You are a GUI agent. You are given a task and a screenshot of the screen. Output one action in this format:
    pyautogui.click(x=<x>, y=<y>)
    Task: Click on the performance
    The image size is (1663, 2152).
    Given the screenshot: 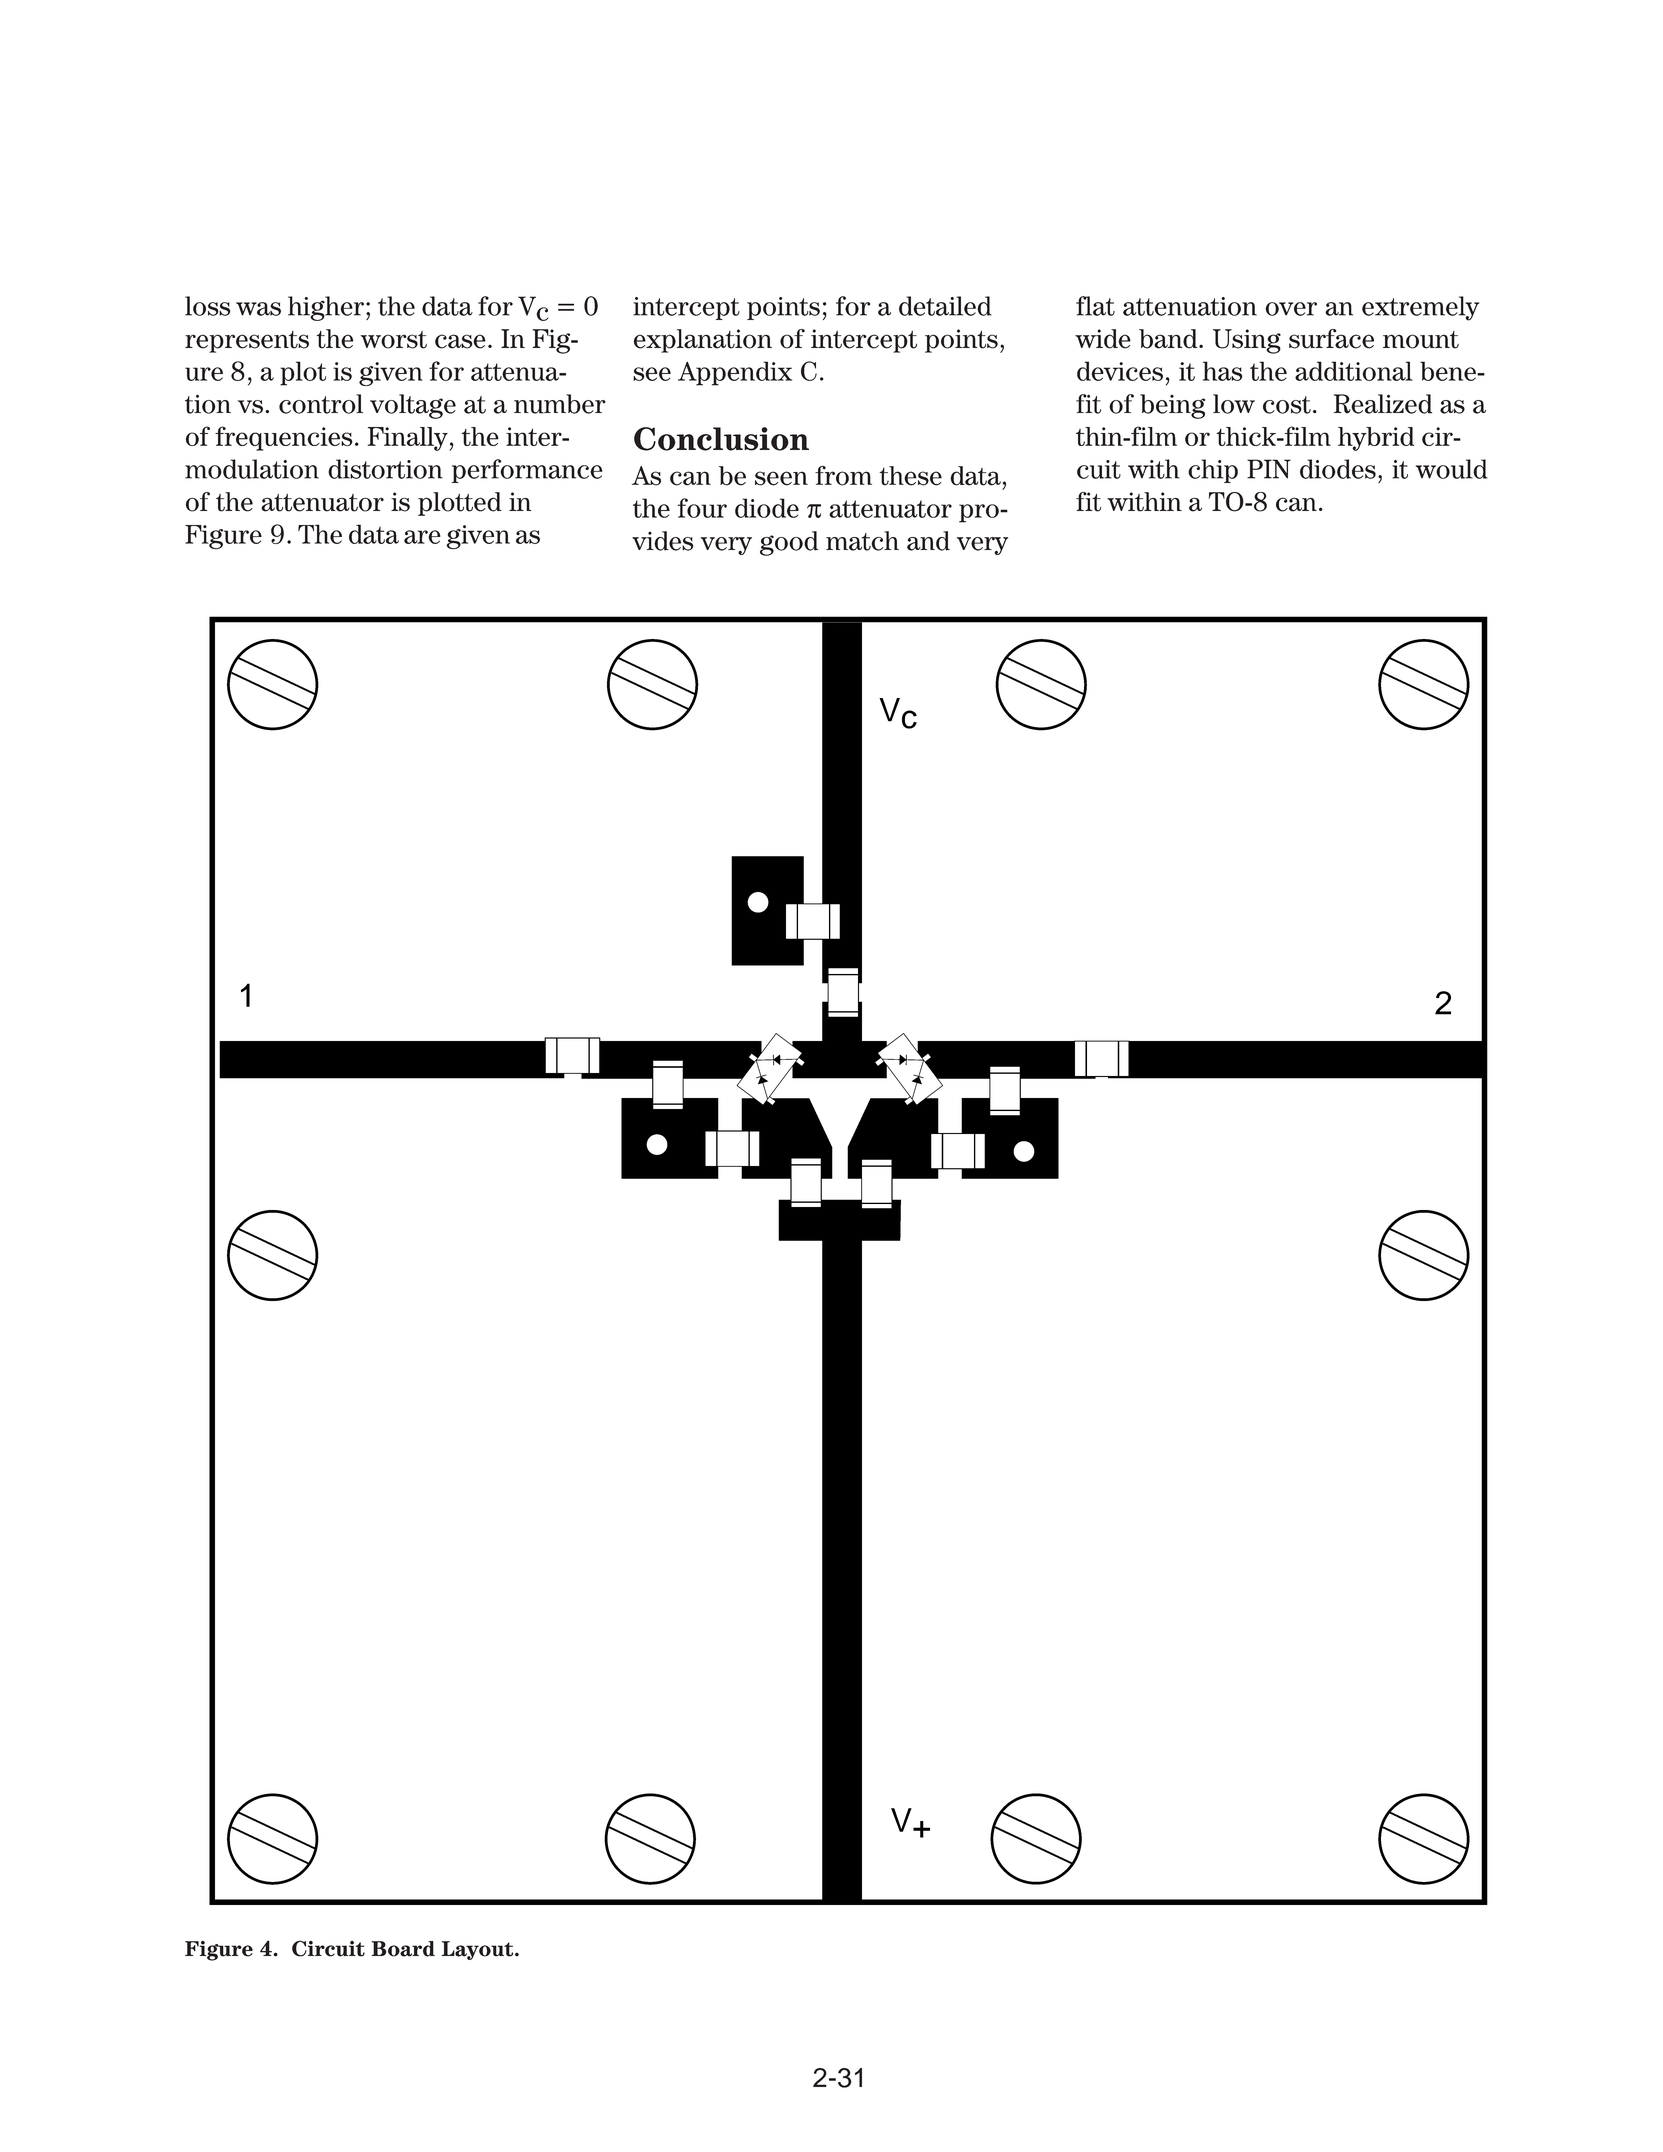 What is the action you would take?
    pyautogui.click(x=527, y=471)
